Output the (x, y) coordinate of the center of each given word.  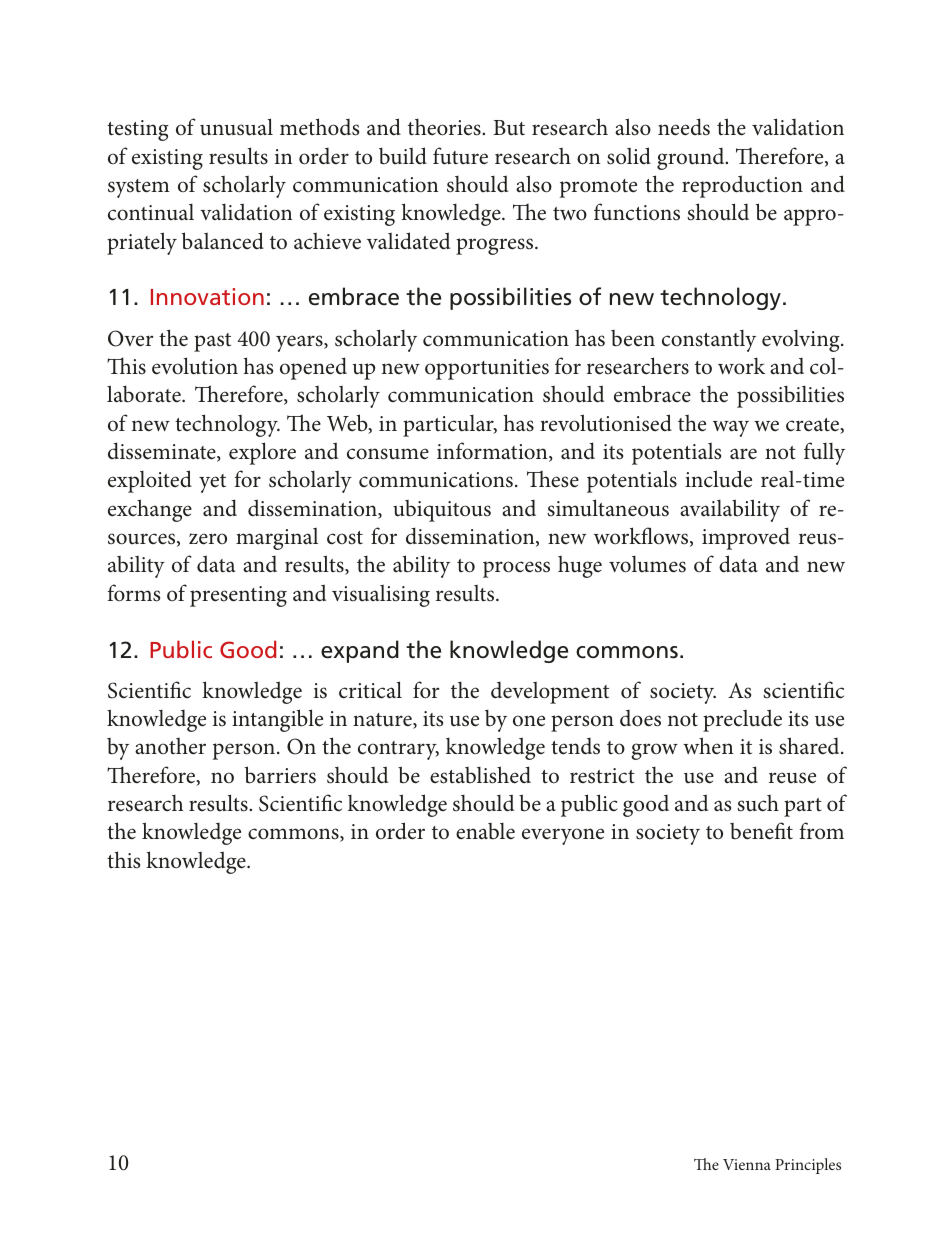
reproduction (742, 186)
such (758, 803)
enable (485, 831)
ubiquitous (442, 511)
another (170, 746)
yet (212, 483)
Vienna (747, 1164)
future (460, 156)
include (718, 479)
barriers (280, 775)
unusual (236, 127)
